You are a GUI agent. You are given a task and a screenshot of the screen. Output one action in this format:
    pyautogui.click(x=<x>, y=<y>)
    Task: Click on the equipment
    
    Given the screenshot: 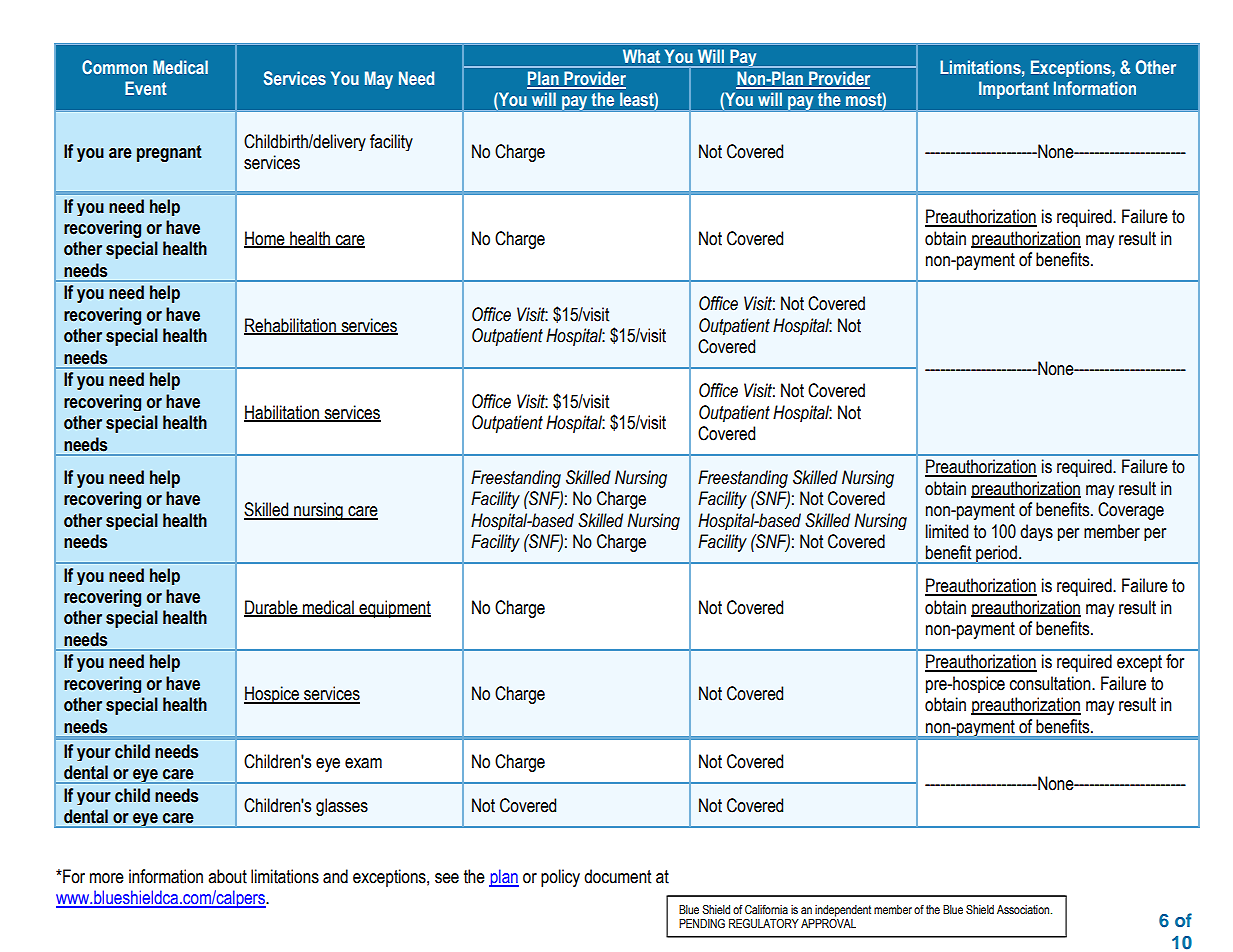 What is the action you would take?
    pyautogui.click(x=394, y=609)
